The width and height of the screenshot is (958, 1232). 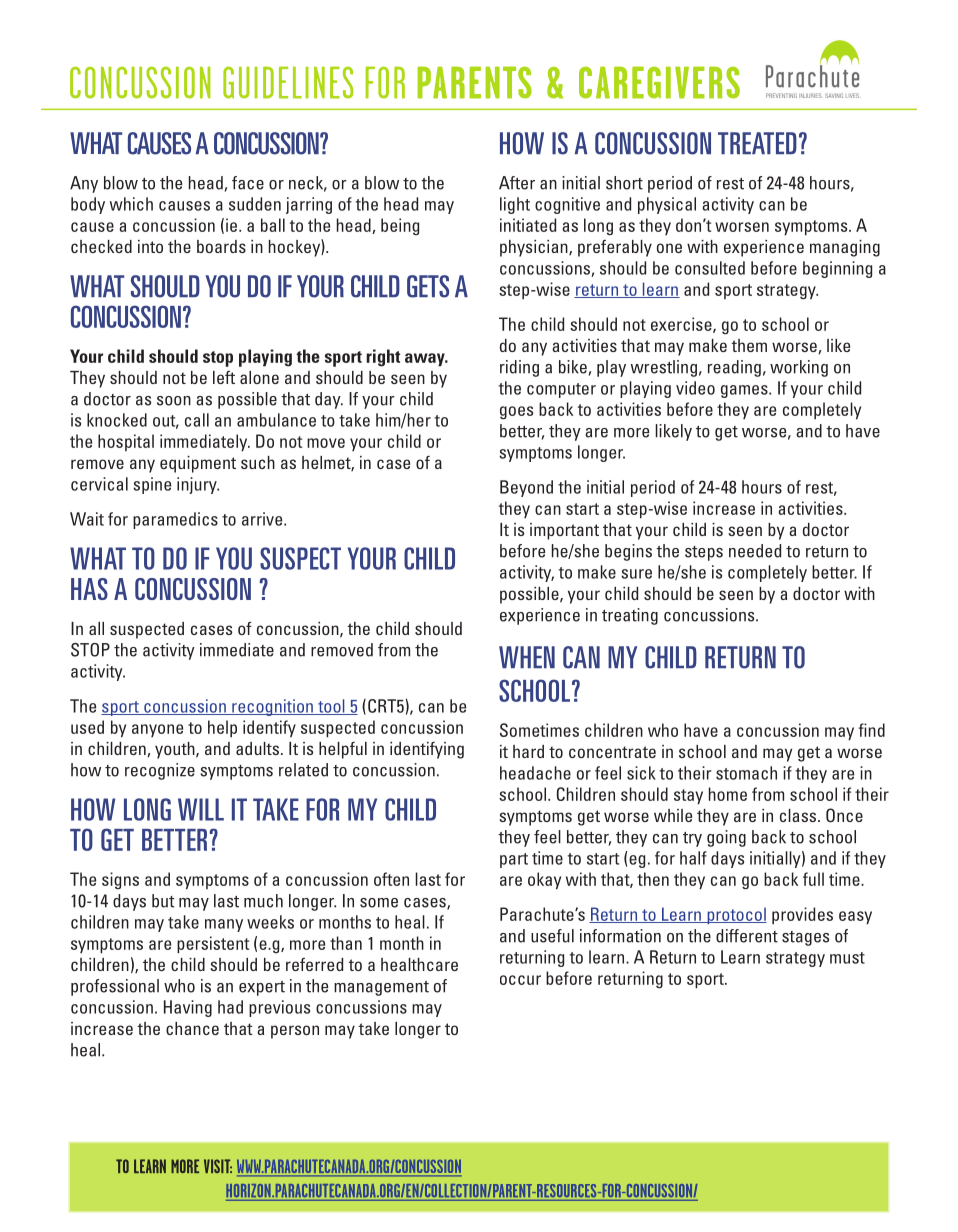 What do you see at coordinates (224, 377) in the screenshot?
I see `left` at bounding box center [224, 377].
